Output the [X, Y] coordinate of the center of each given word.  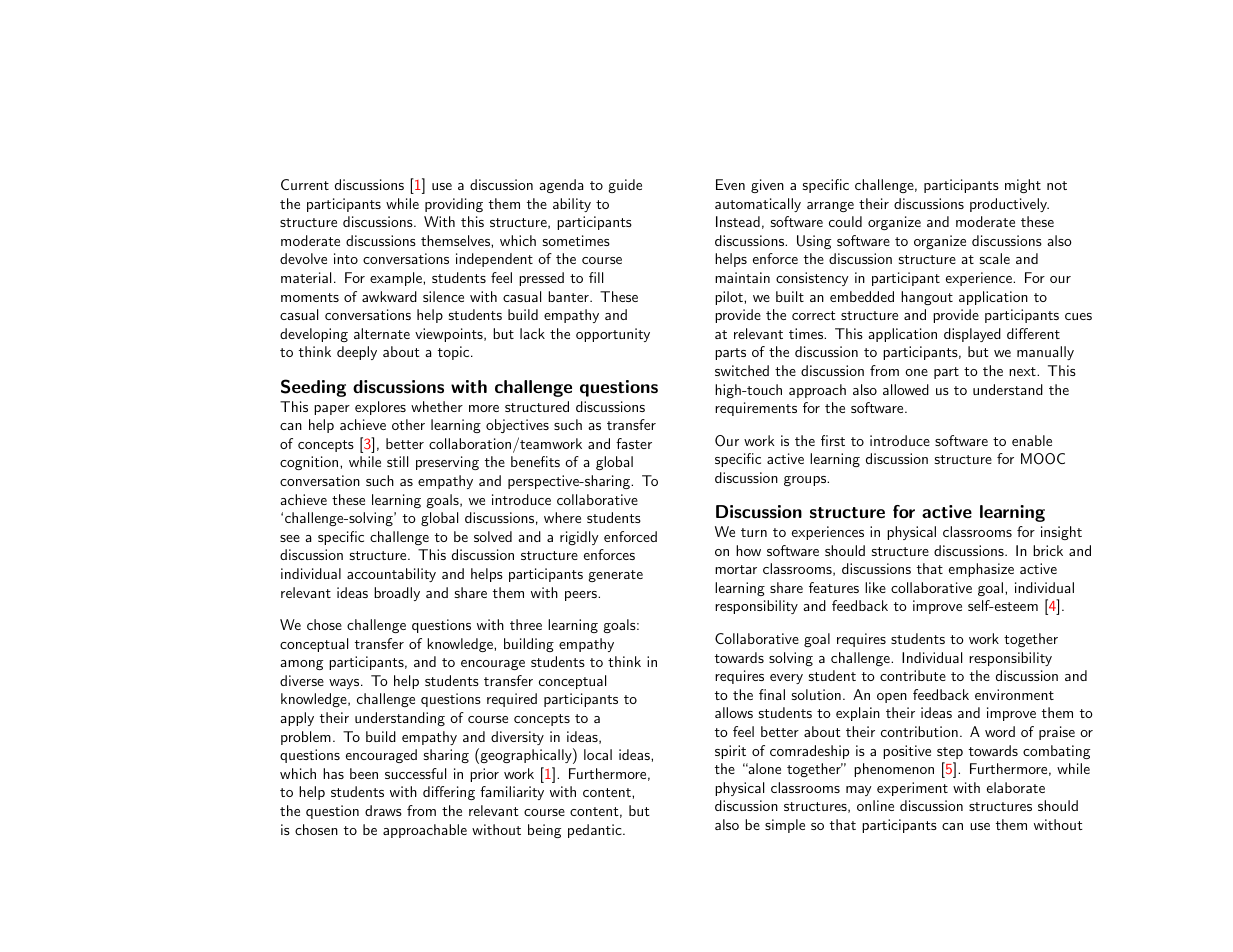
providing [454, 205]
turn [754, 532]
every [786, 679]
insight [1061, 533]
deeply [357, 353]
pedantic [596, 831]
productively [1009, 205]
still [397, 461]
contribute [913, 675]
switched [742, 370]
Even [730, 184]
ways [345, 684]
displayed [972, 335]
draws [383, 810]
